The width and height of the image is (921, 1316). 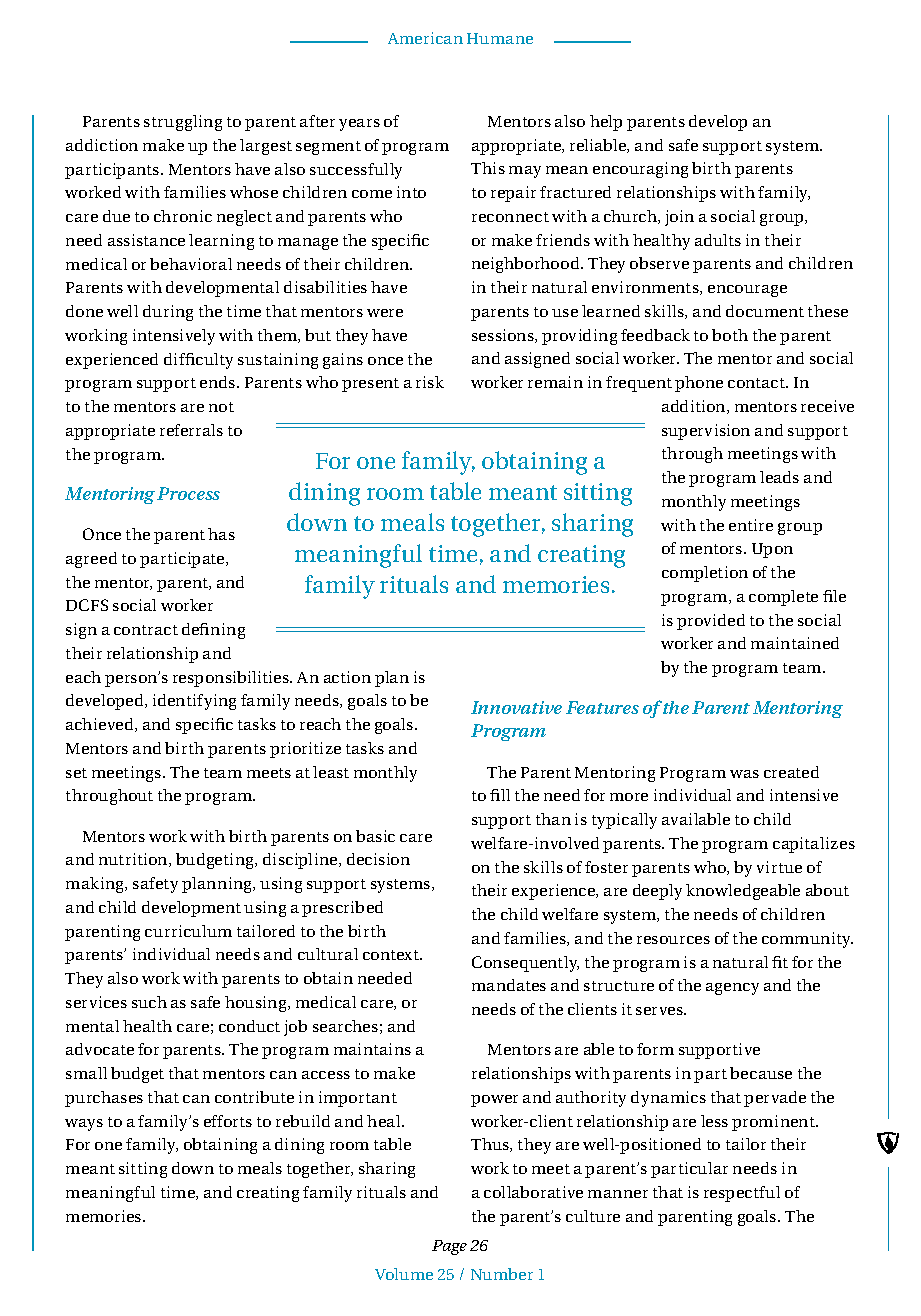 What do you see at coordinates (430, 382) in the image?
I see `risk` at bounding box center [430, 382].
